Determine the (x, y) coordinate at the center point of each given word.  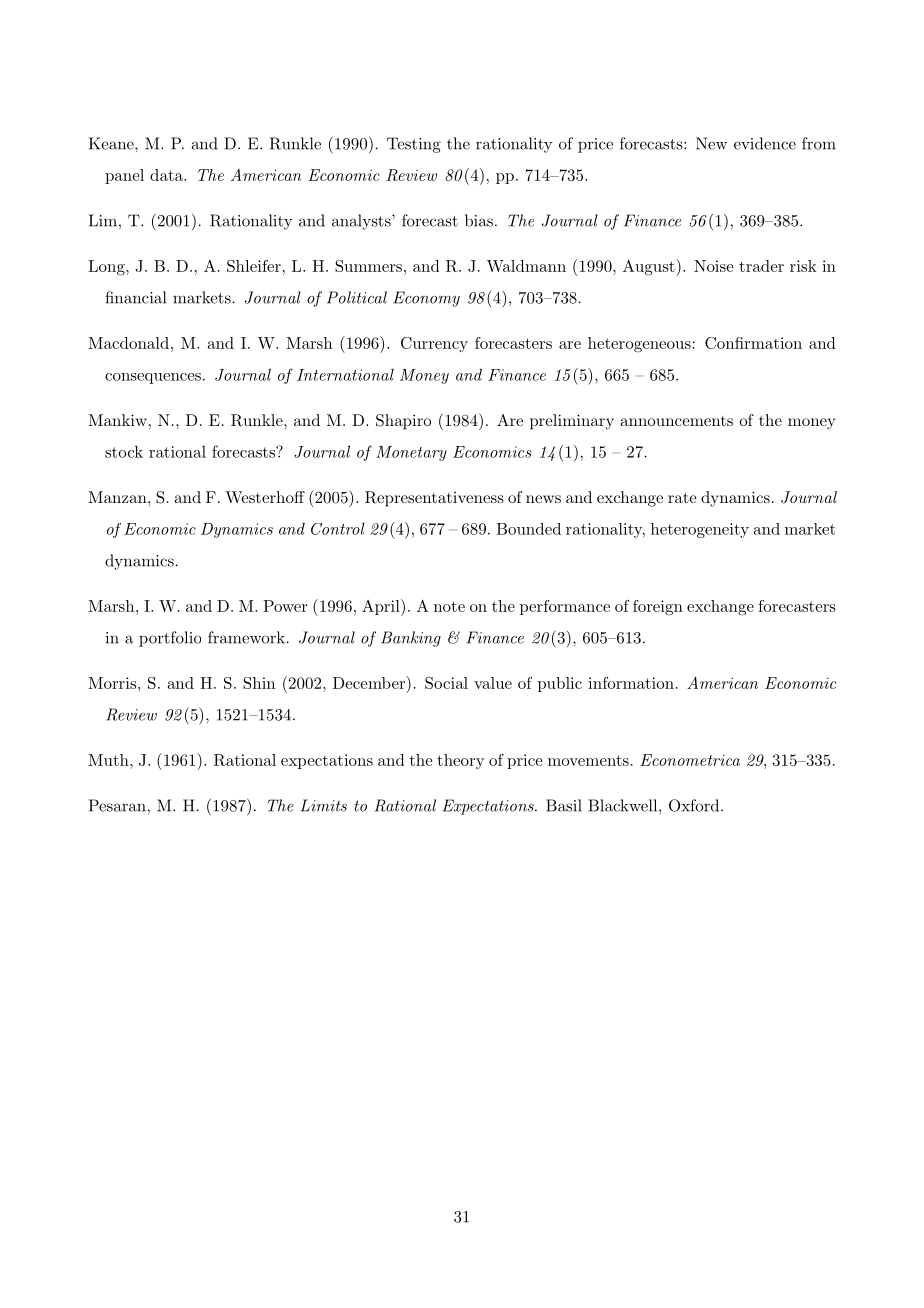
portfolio (170, 639)
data (167, 175)
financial (135, 297)
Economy (426, 299)
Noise (714, 266)
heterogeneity (700, 530)
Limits (324, 805)
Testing (414, 145)
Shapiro (403, 422)
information (631, 683)
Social (446, 683)
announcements (676, 421)
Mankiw (117, 420)
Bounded (528, 529)
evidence (765, 143)
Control (338, 528)
